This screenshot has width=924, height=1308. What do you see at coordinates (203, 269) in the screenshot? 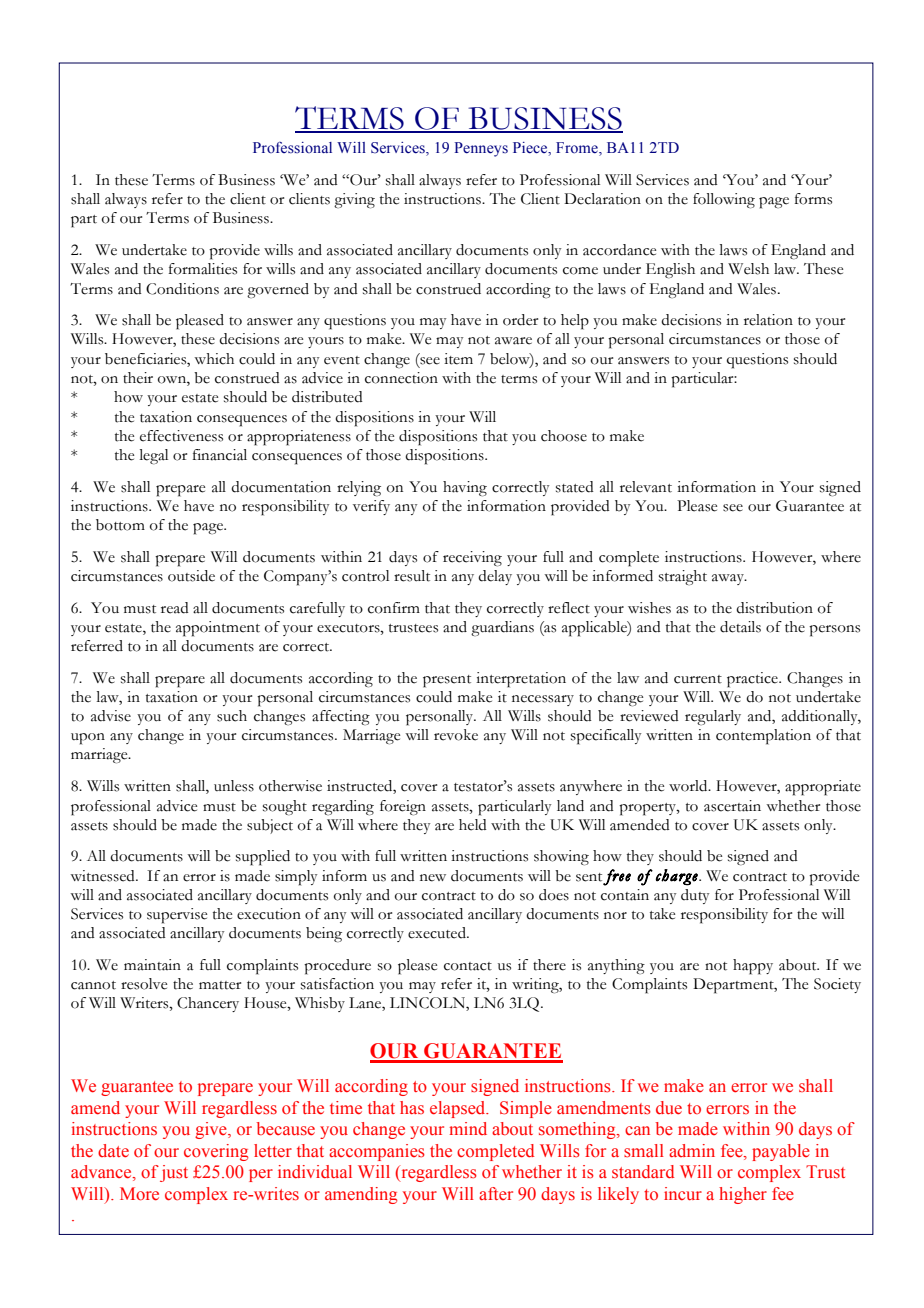
I see `formalities` at bounding box center [203, 269].
